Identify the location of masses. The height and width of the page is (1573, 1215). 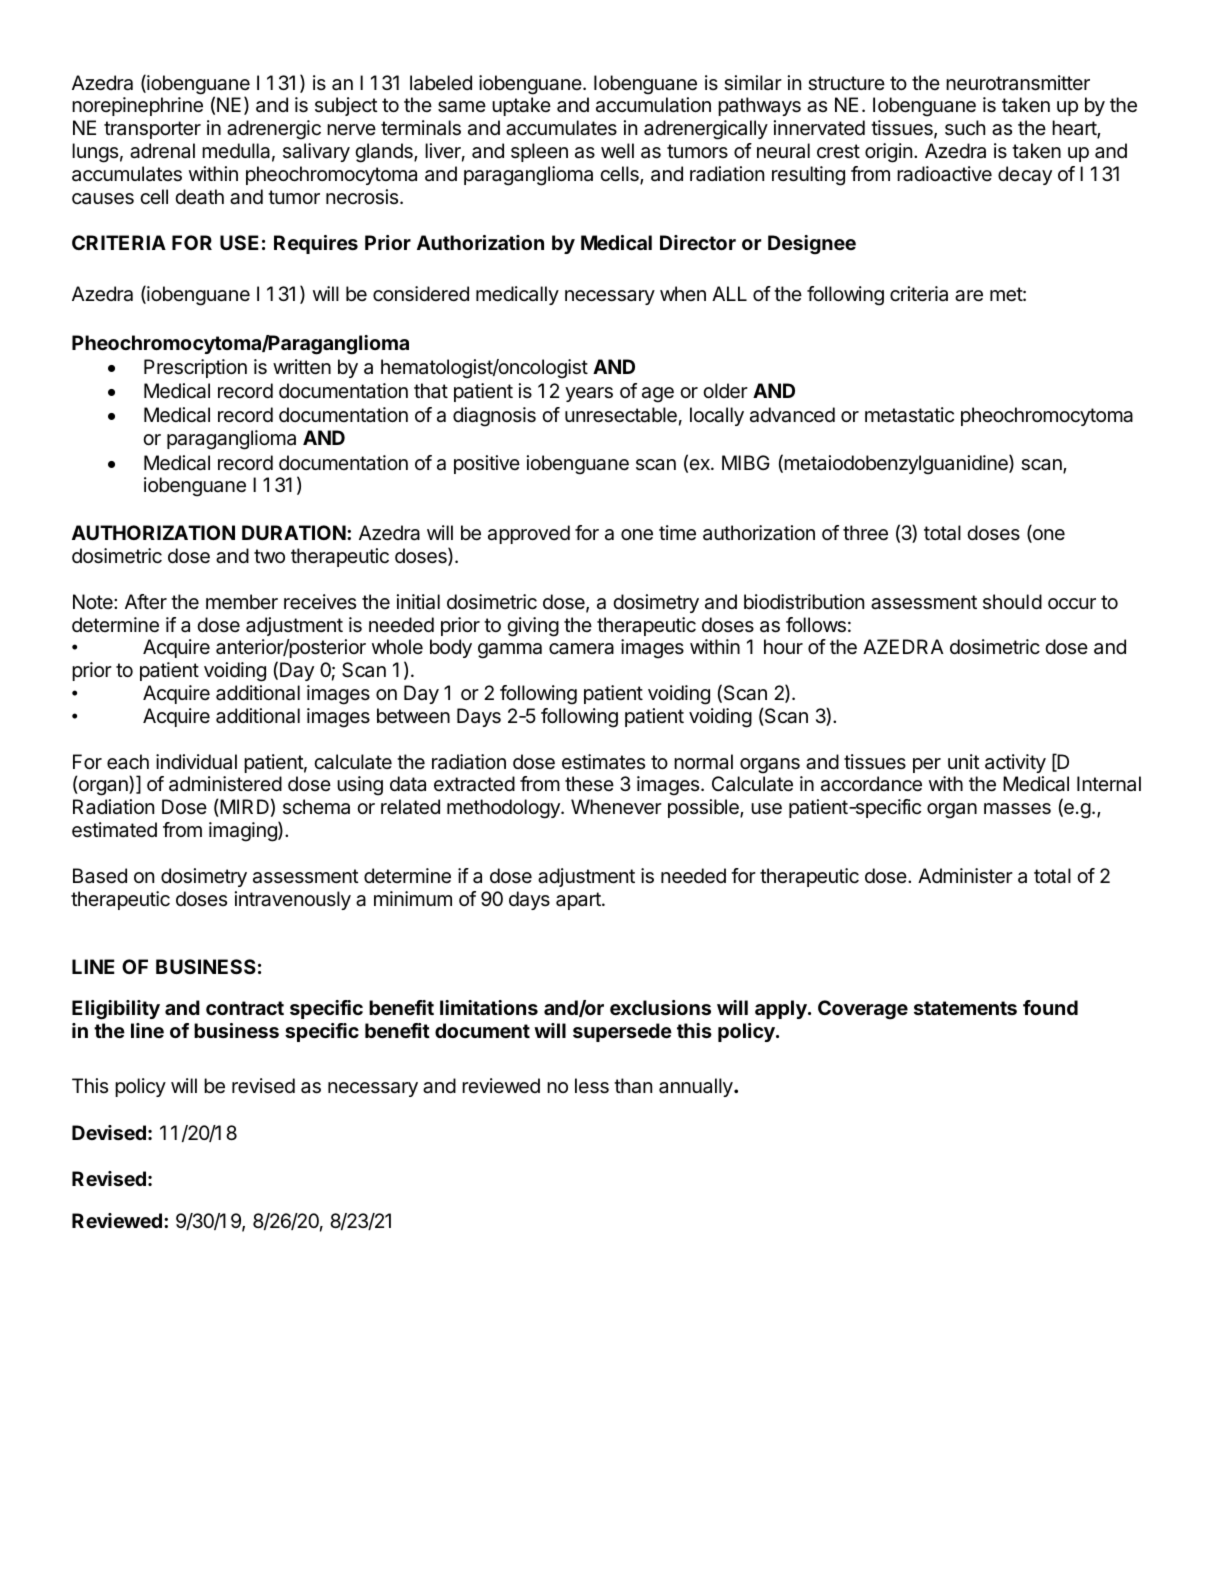
(1017, 809).
